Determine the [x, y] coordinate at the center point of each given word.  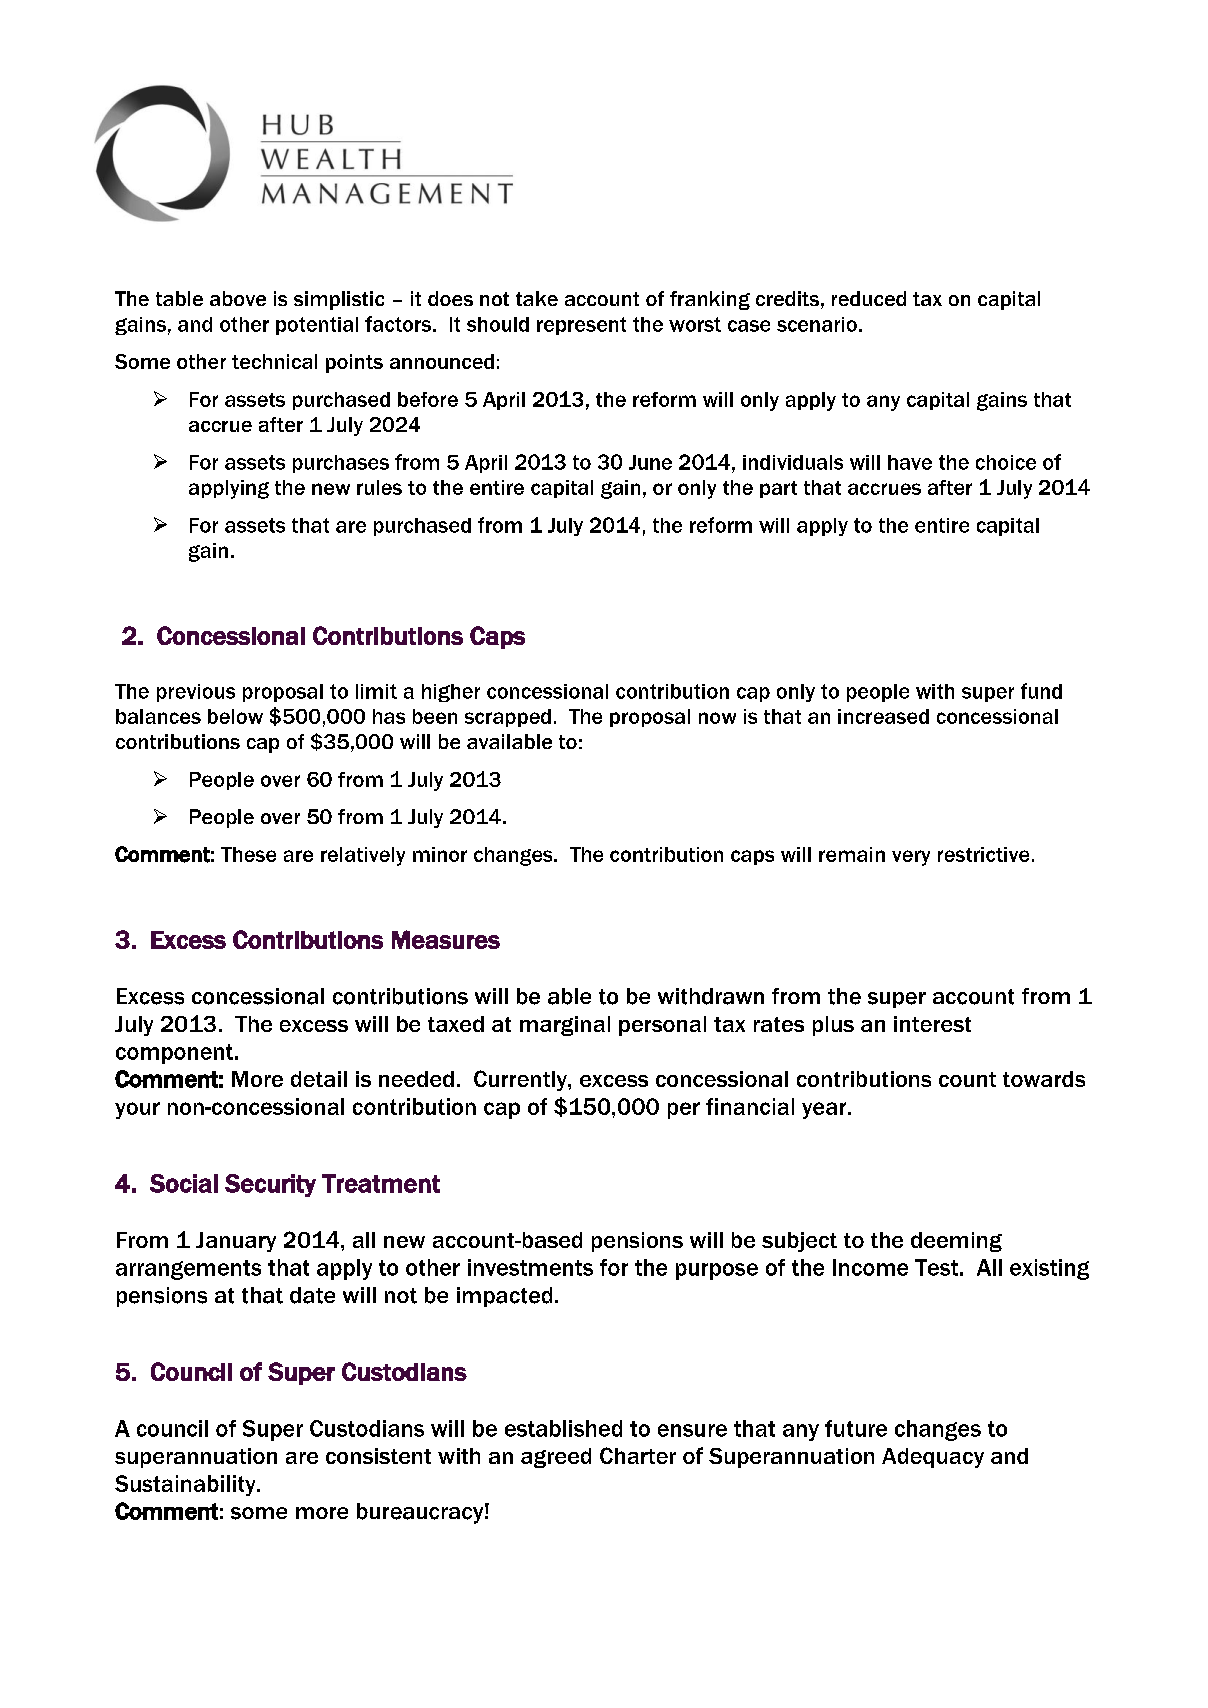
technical [274, 361]
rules [379, 487]
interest [932, 1024]
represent [581, 326]
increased [883, 716]
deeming [956, 1242]
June [650, 462]
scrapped [508, 718]
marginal [565, 1026]
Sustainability [186, 1485]
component [174, 1054]
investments [530, 1267]
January [236, 1242]
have [910, 462]
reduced [869, 298]
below [235, 716]
